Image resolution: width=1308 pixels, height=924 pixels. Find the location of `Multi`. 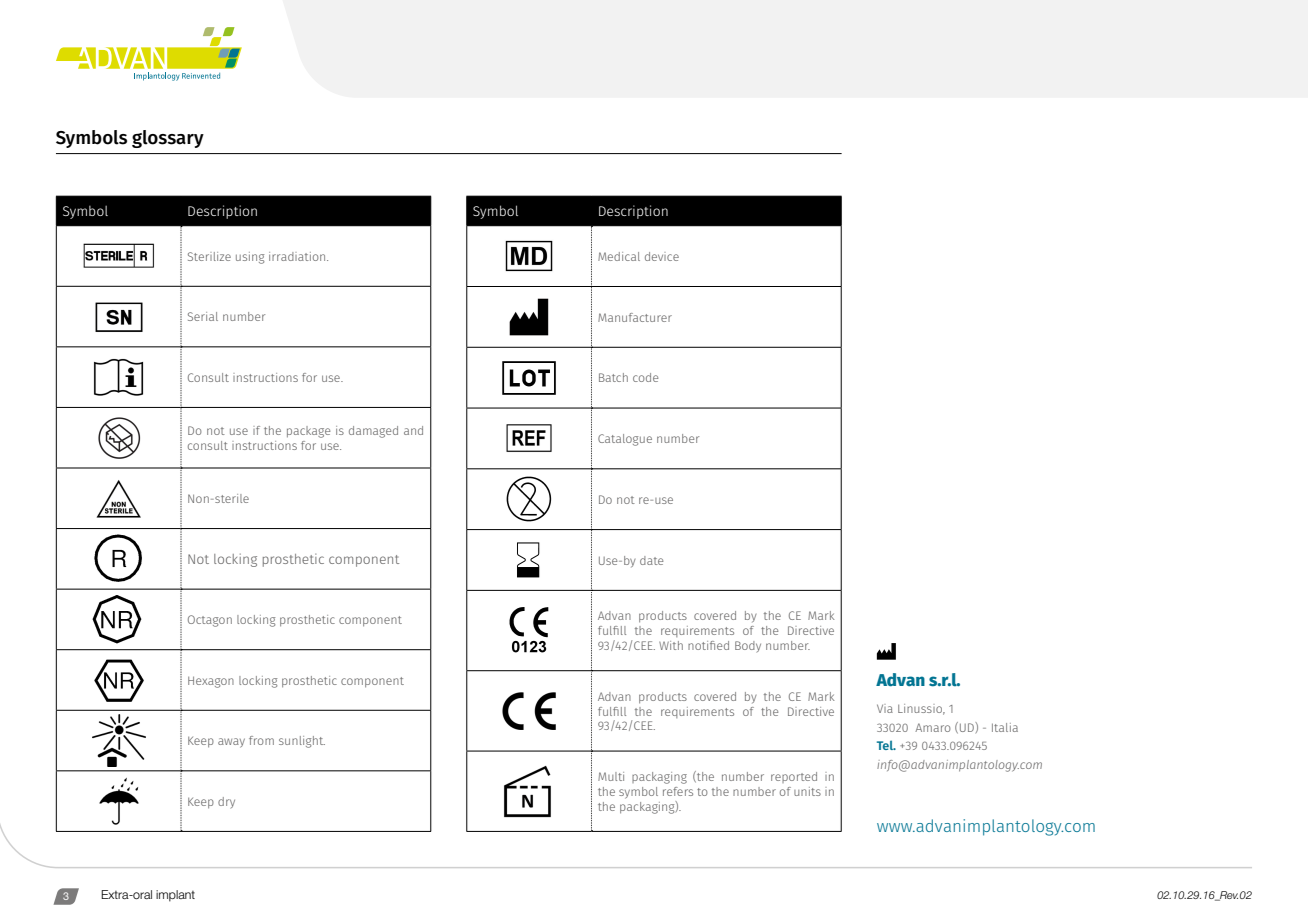

Multi is located at coordinates (611, 776).
